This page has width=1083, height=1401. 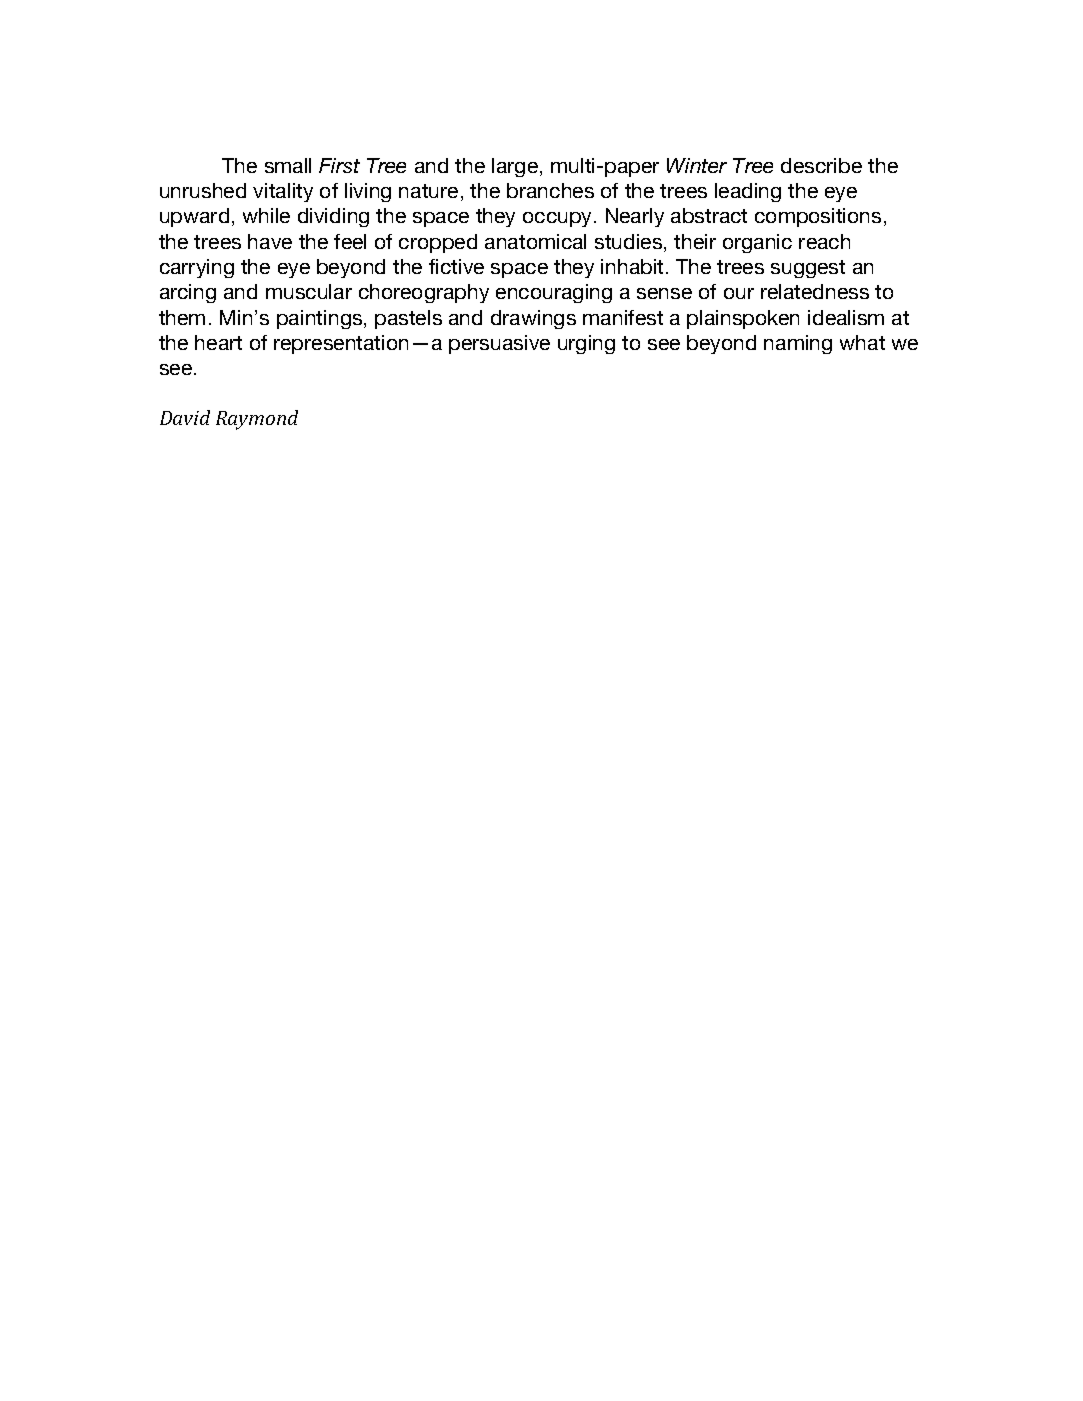 I want to click on organic, so click(x=757, y=243).
